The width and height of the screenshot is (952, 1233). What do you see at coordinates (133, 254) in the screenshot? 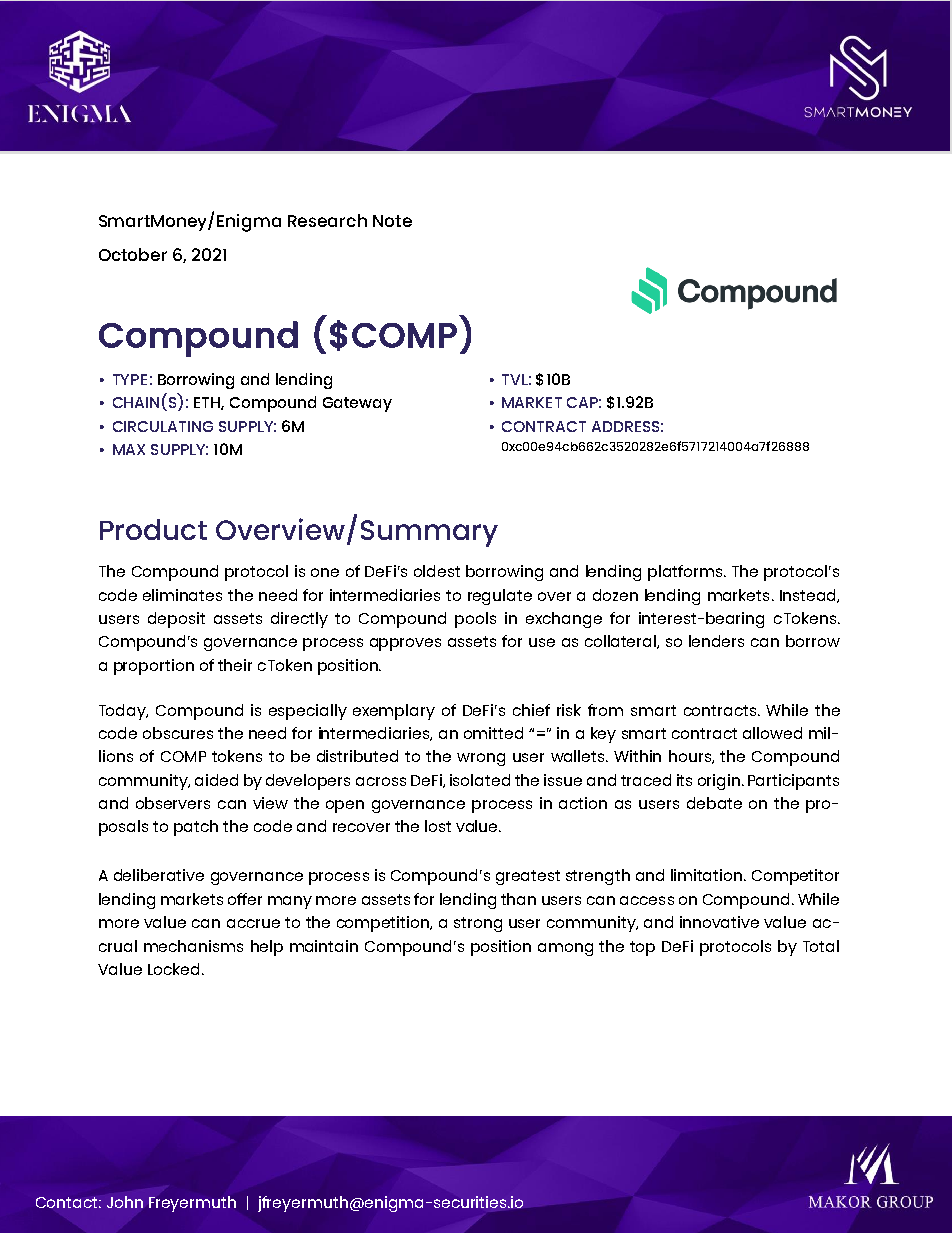
I see `October` at bounding box center [133, 254].
